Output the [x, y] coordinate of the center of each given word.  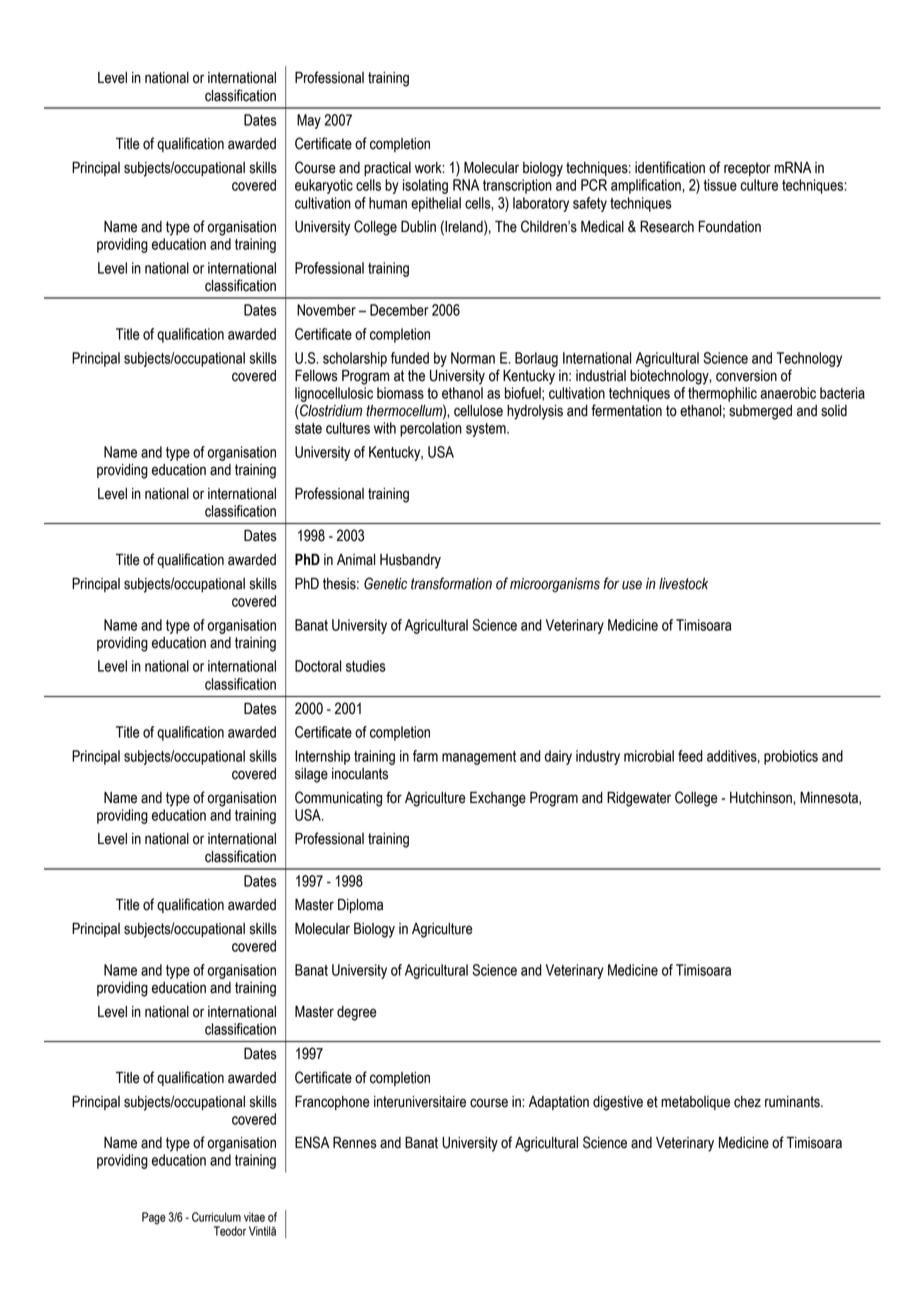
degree [357, 1013]
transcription [517, 186]
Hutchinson [762, 798]
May [309, 121]
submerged [760, 412]
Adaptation [559, 1103]
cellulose [478, 411]
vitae [254, 1217]
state [308, 428]
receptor [747, 169]
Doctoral [318, 666]
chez [747, 1102]
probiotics [791, 757]
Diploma [360, 906]
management [479, 758]
